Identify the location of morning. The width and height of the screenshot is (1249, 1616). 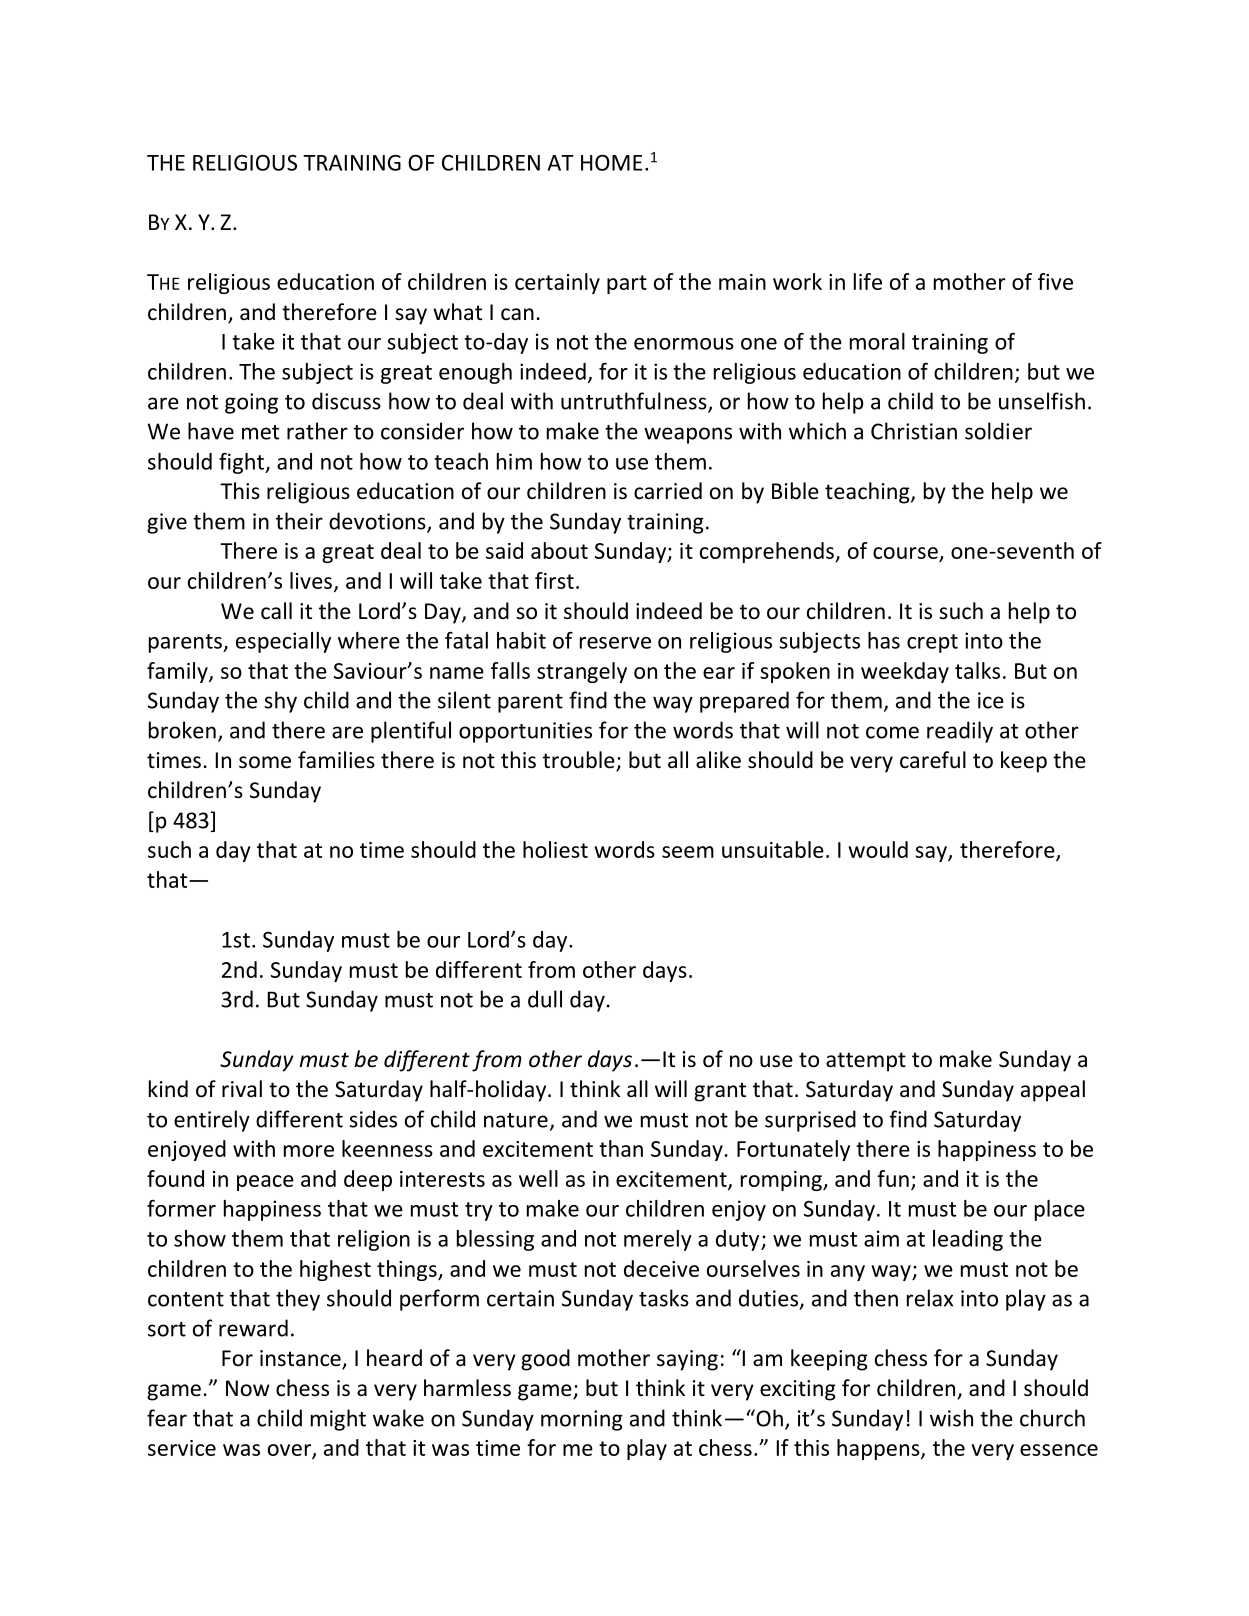
(582, 1420).
